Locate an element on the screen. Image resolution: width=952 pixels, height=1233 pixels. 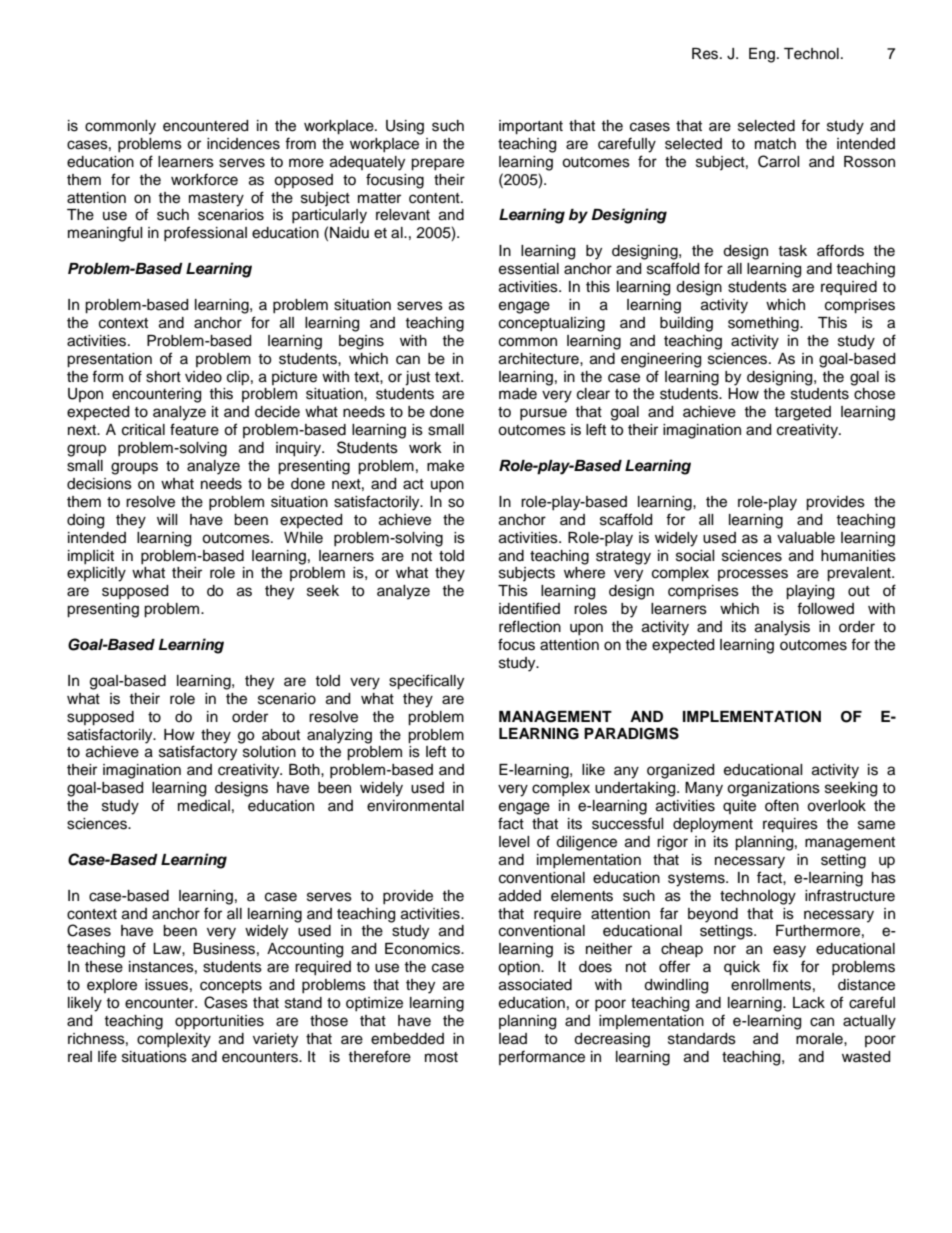
incidences is located at coordinates (243, 144).
